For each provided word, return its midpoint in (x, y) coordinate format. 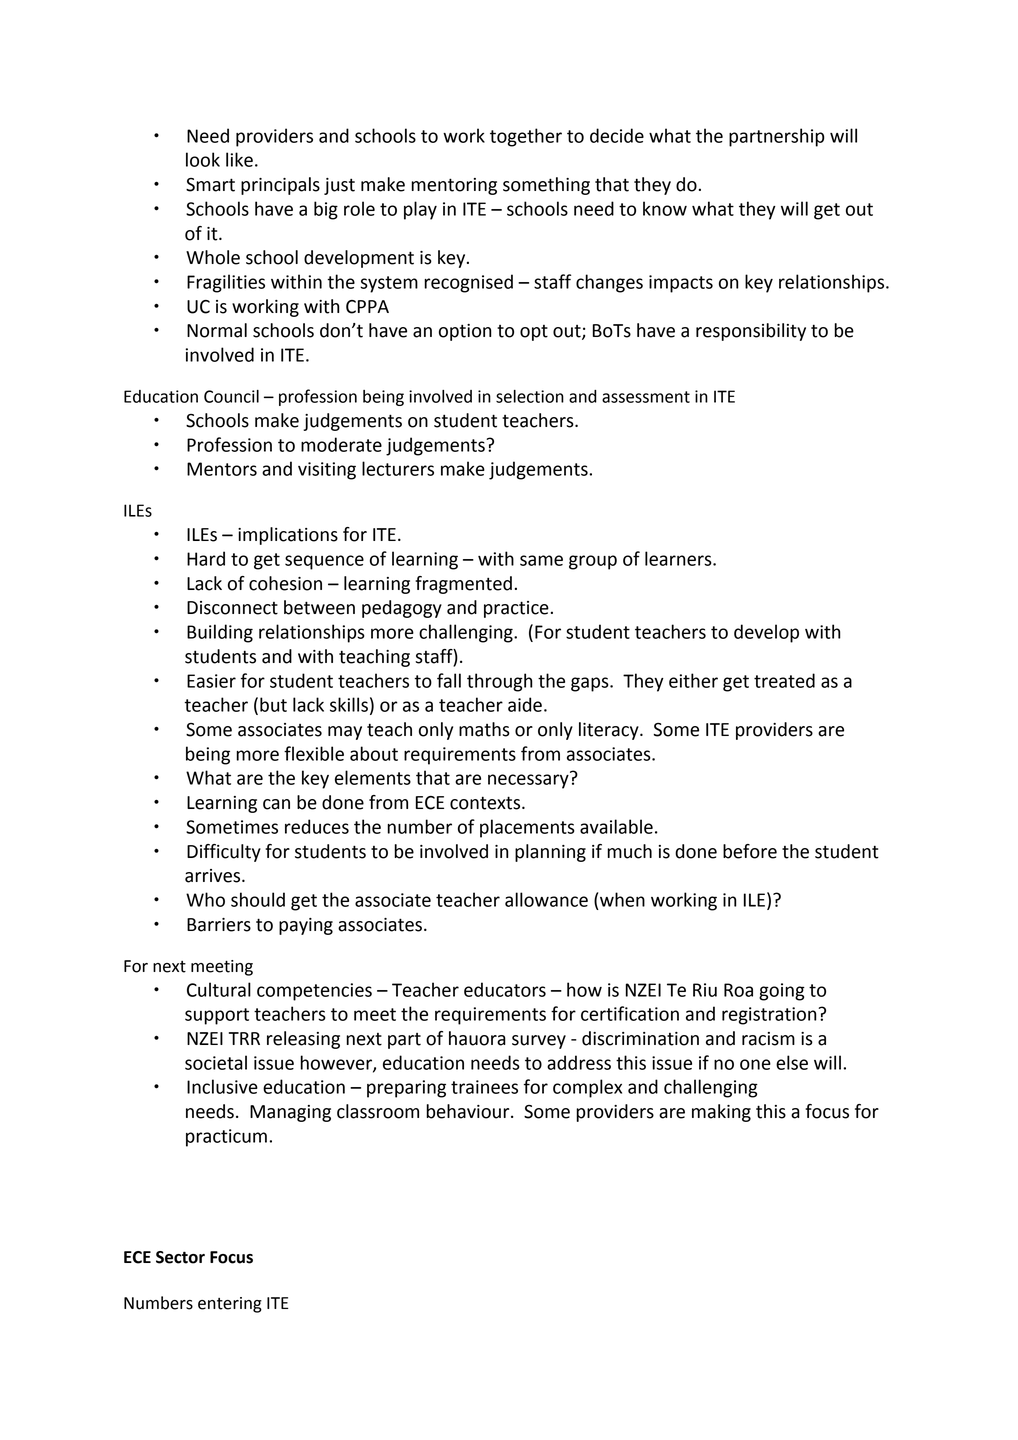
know (665, 208)
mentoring (454, 186)
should (258, 899)
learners (679, 558)
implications (288, 536)
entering (230, 1305)
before (750, 851)
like (239, 159)
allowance (546, 899)
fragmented (463, 585)
